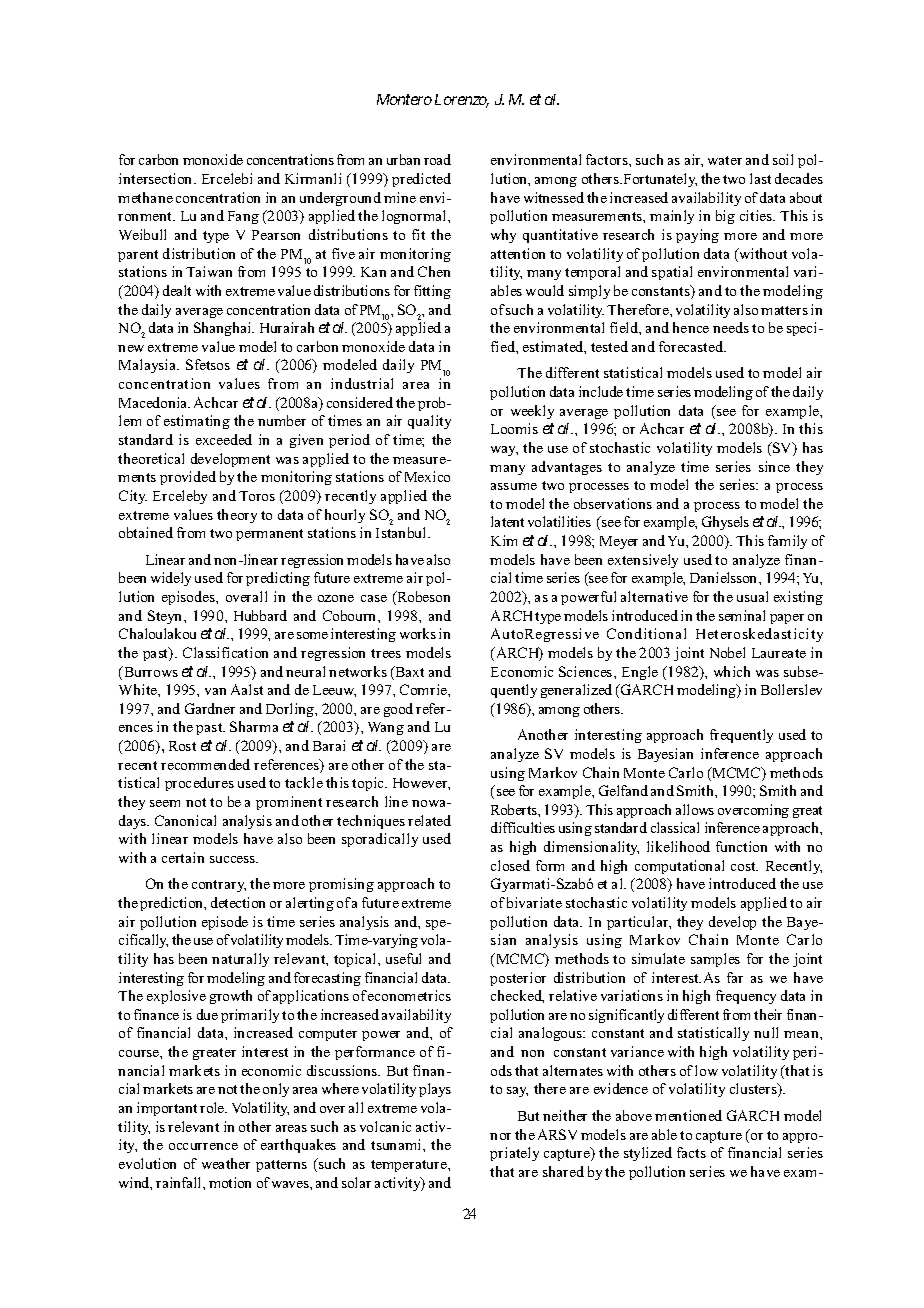  I want to click on quality, so click(429, 422).
